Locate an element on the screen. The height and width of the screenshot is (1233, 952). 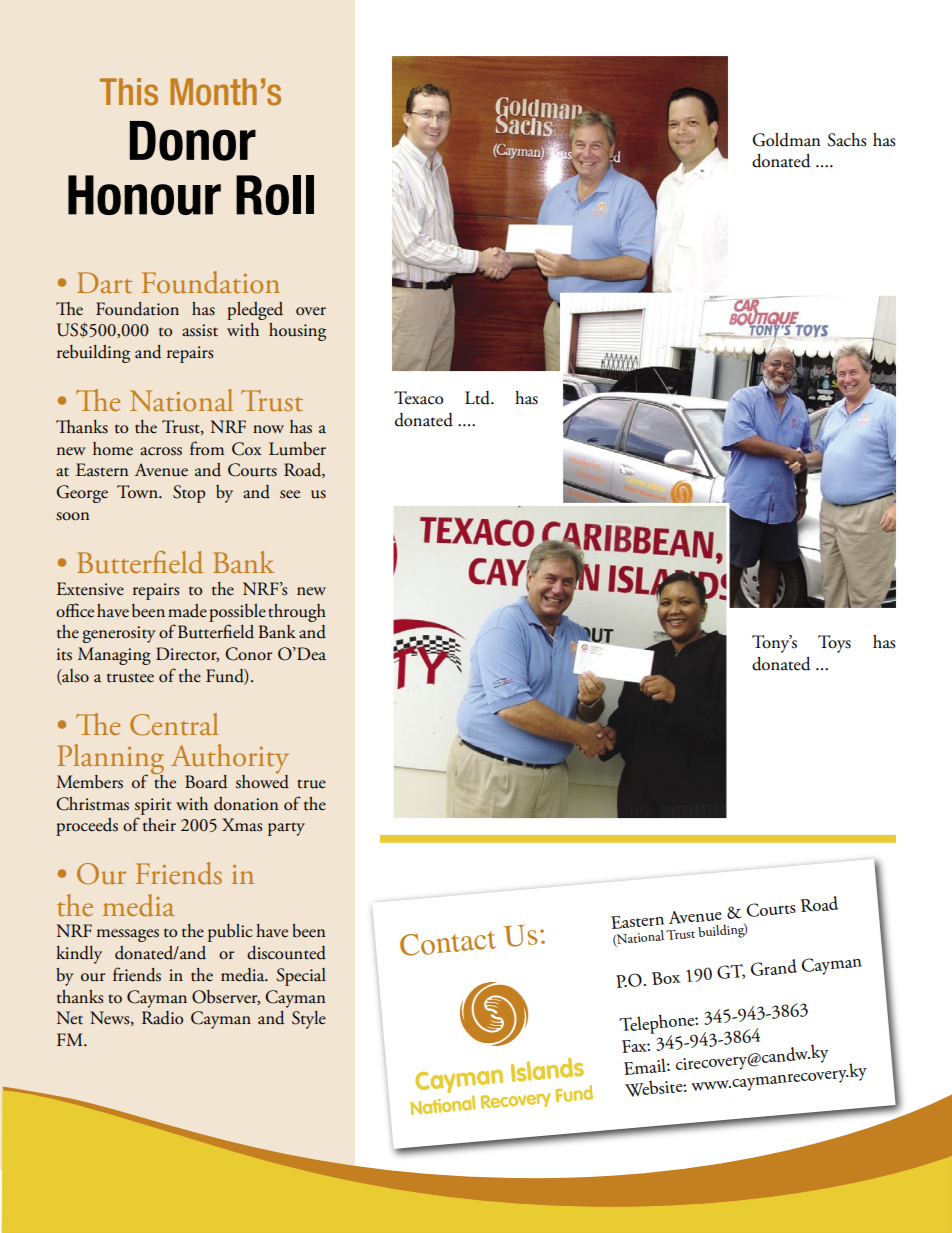
Donor is located at coordinates (193, 141).
